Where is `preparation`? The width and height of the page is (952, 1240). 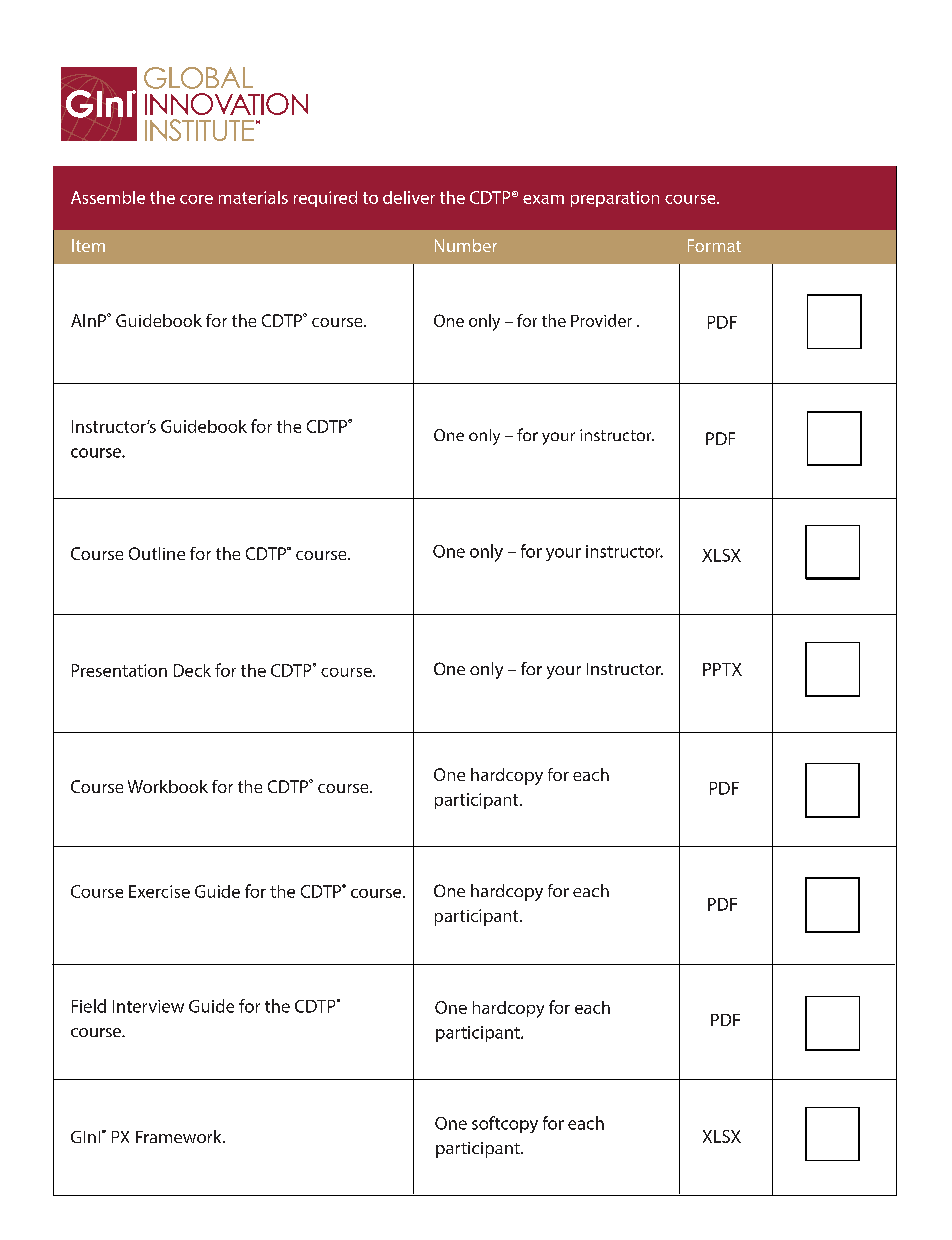
preparation is located at coordinates (615, 199).
